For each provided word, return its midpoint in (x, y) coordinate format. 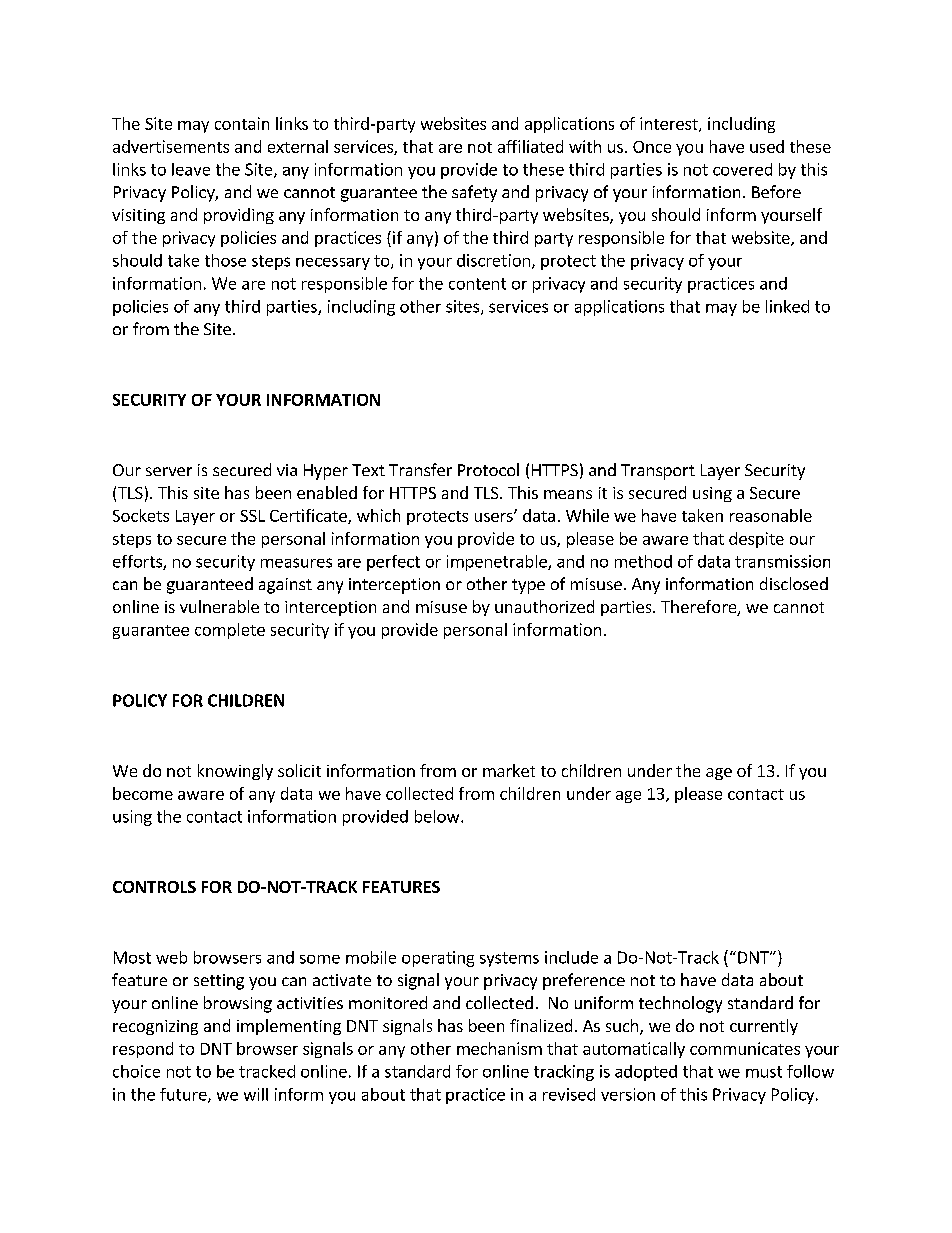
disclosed (794, 583)
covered (742, 169)
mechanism (499, 1048)
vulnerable (219, 606)
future (184, 1095)
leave (191, 169)
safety (474, 193)
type (528, 586)
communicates (745, 1048)
